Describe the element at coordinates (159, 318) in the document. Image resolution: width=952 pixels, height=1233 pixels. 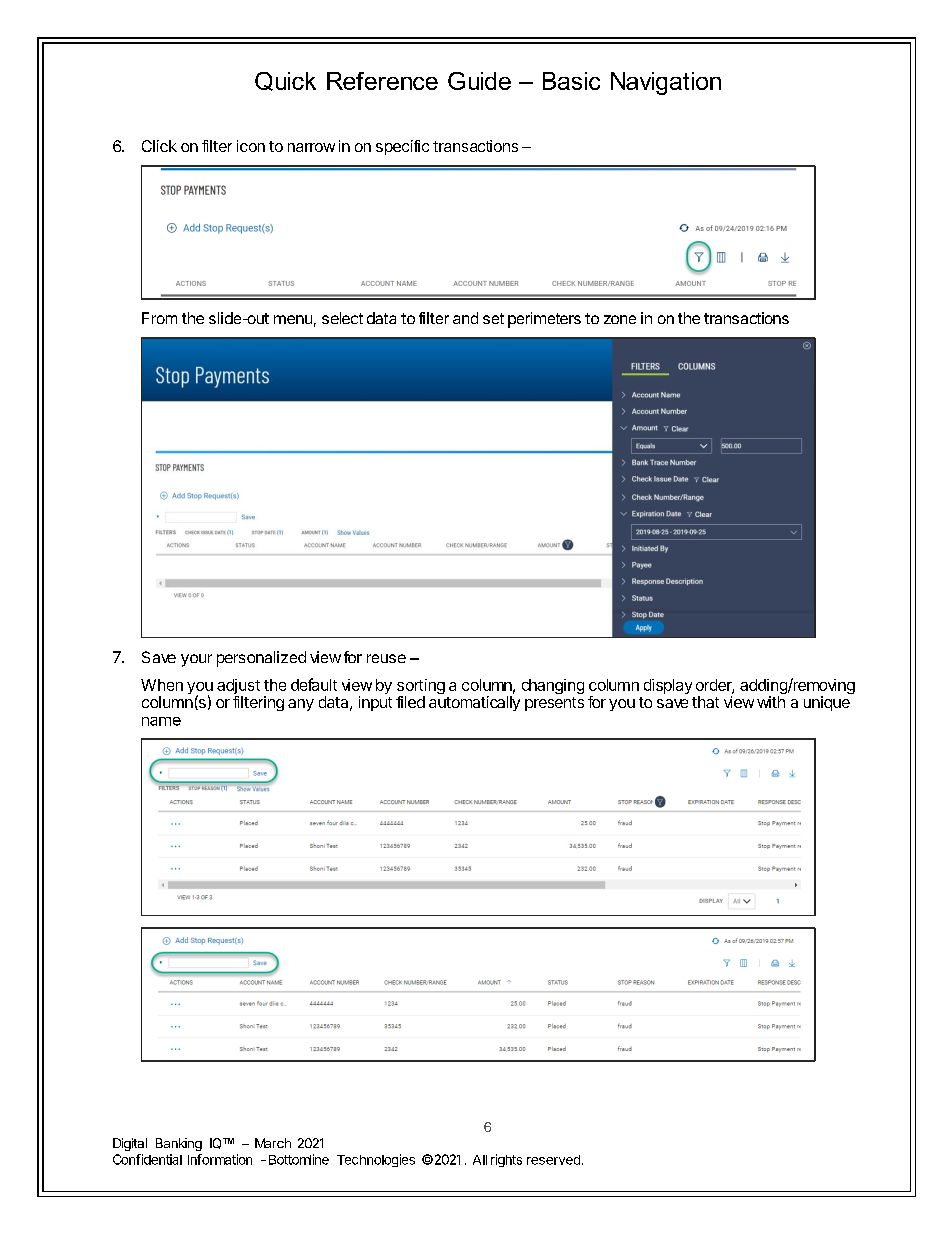
I see `From` at that location.
